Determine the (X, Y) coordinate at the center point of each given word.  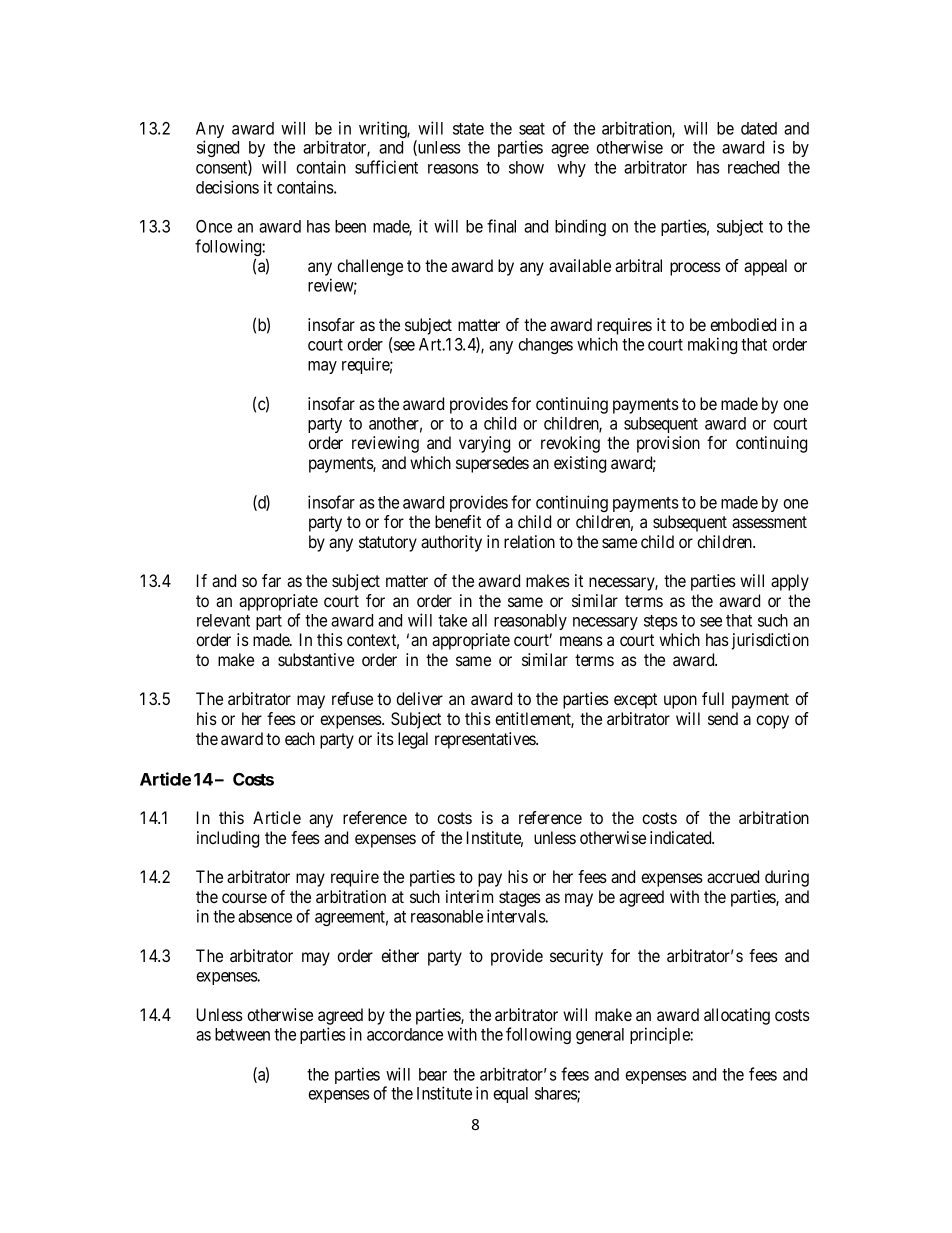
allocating (737, 1016)
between (242, 1034)
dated (759, 128)
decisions (227, 187)
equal (510, 1095)
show (526, 167)
